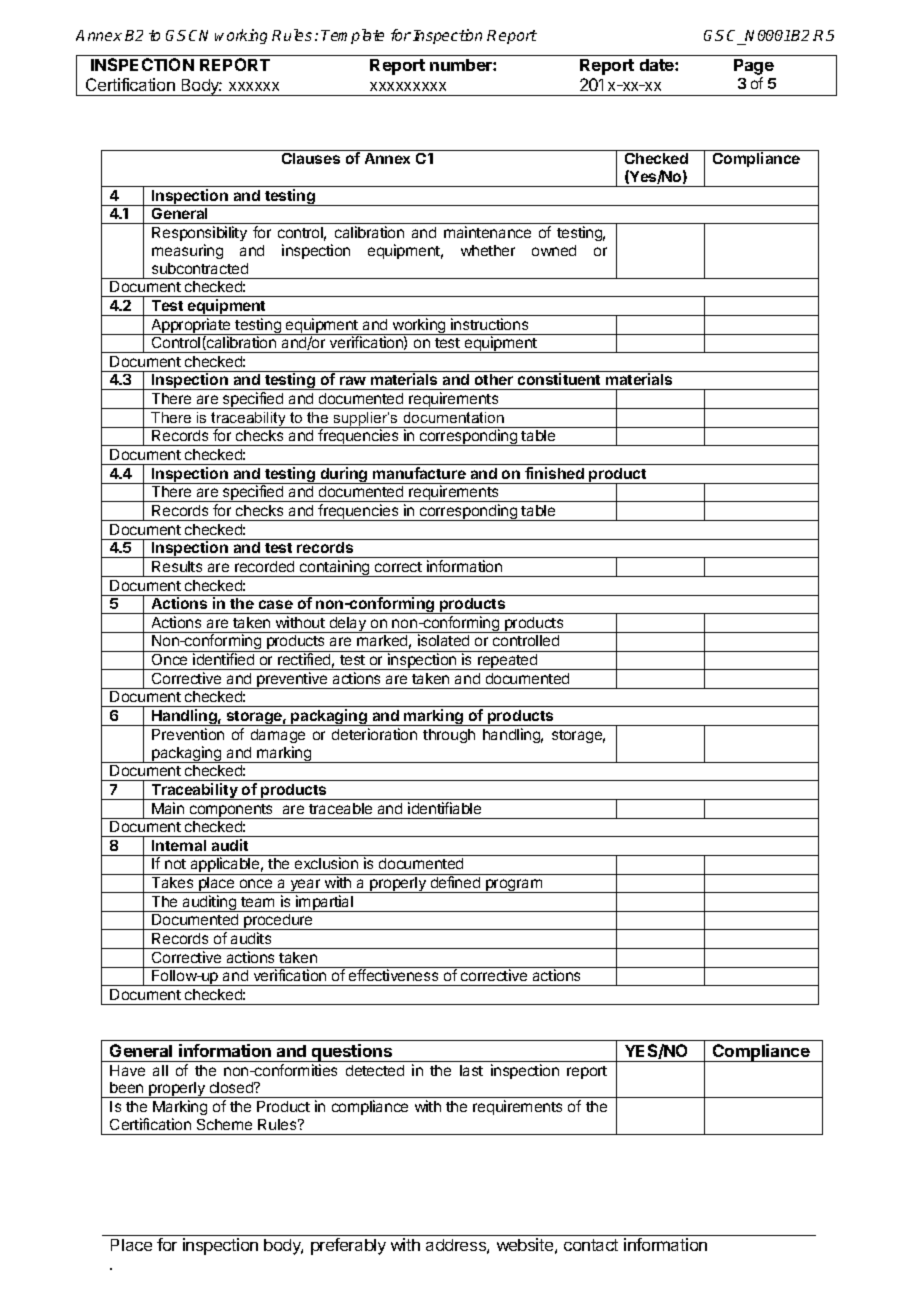  What do you see at coordinates (591, 1245) in the document?
I see `contact` at bounding box center [591, 1245].
